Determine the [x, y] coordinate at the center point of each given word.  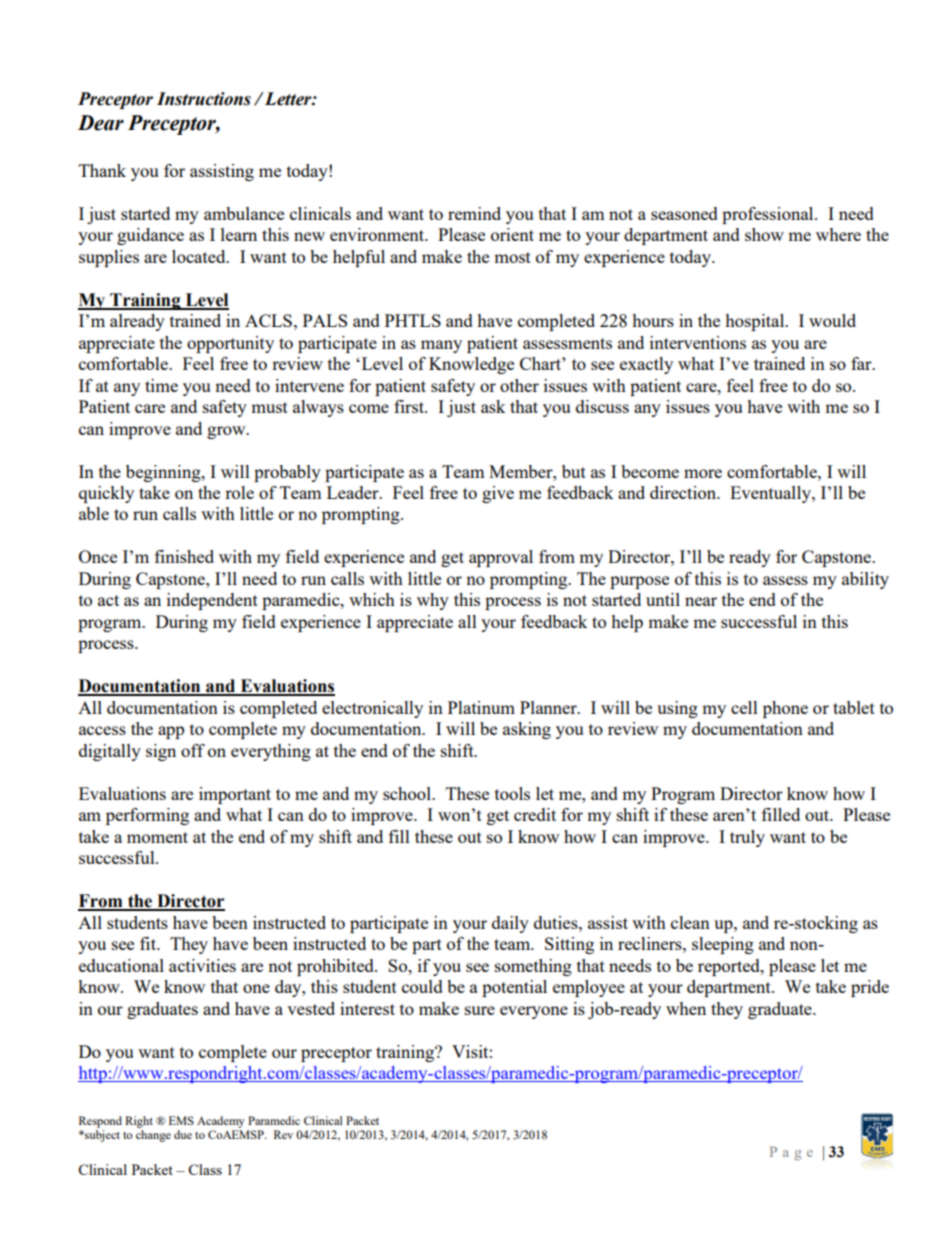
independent [212, 601]
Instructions [204, 99]
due [183, 1134]
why [433, 601]
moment [157, 837]
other [519, 385]
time [161, 385]
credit [535, 814]
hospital [756, 322]
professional [769, 215]
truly [747, 838]
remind [474, 213]
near [701, 601]
